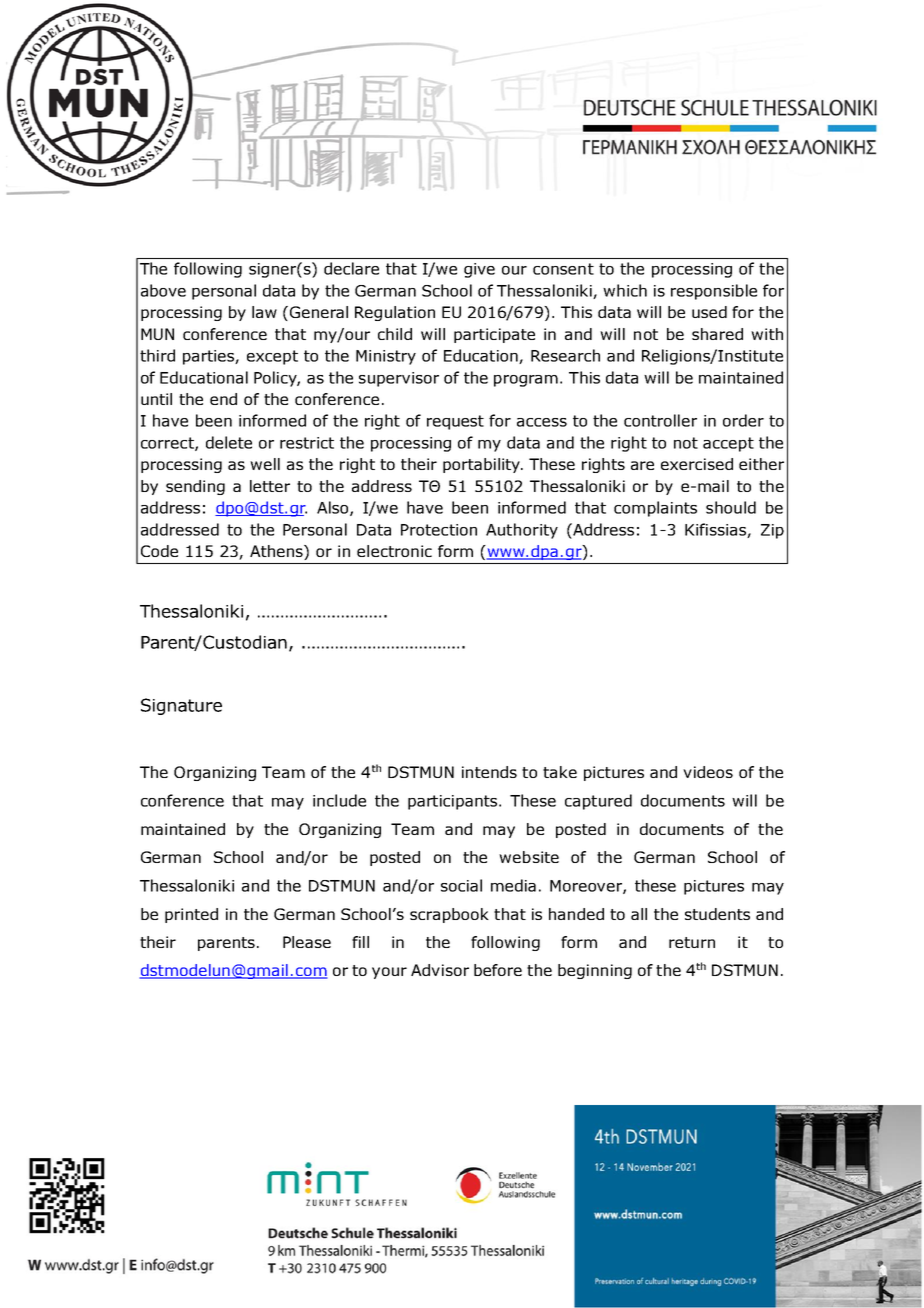 The image size is (924, 1308). What do you see at coordinates (714, 292) in the screenshot?
I see `responsible` at bounding box center [714, 292].
